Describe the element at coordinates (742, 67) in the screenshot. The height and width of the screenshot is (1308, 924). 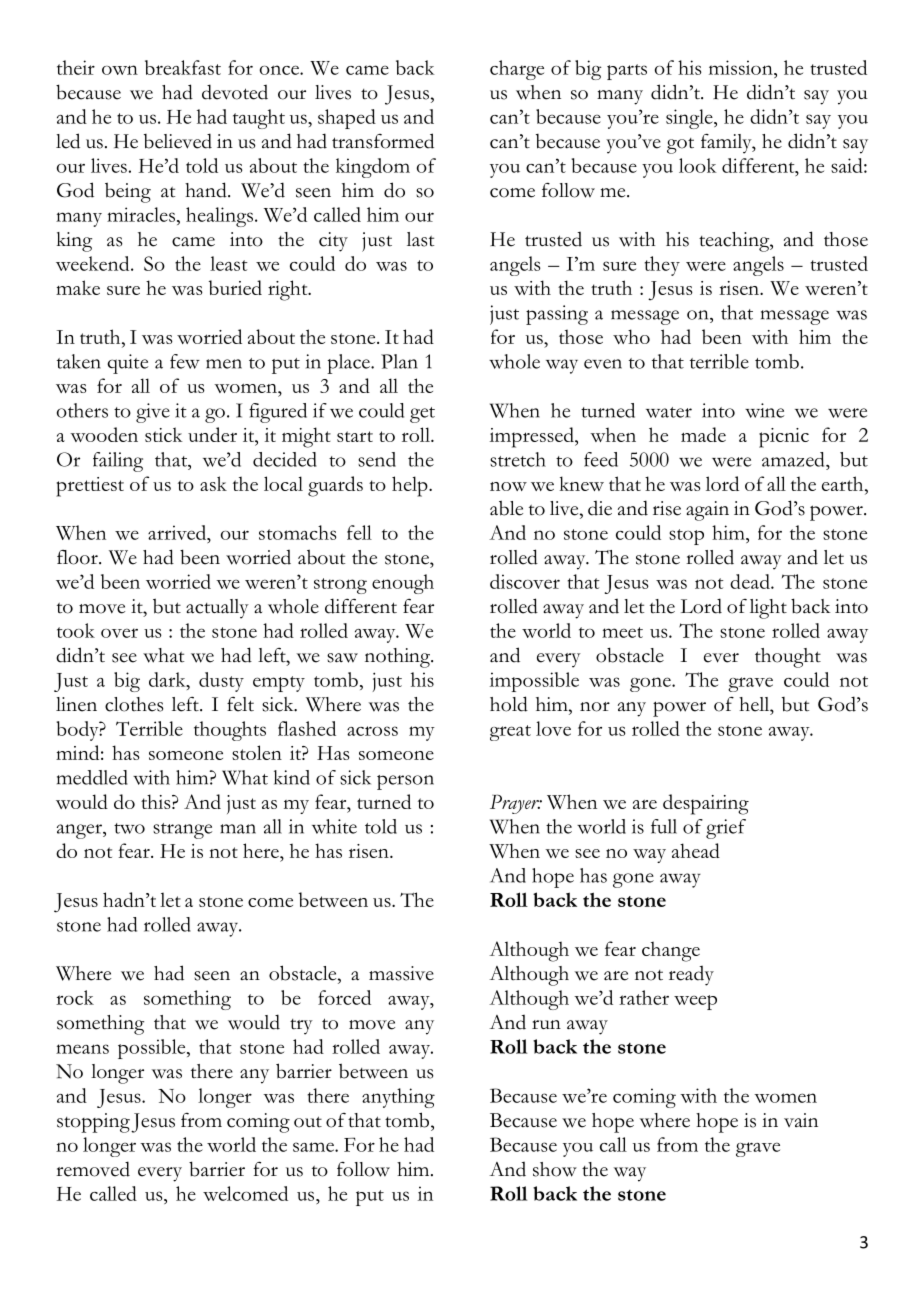
I see `mission` at that location.
